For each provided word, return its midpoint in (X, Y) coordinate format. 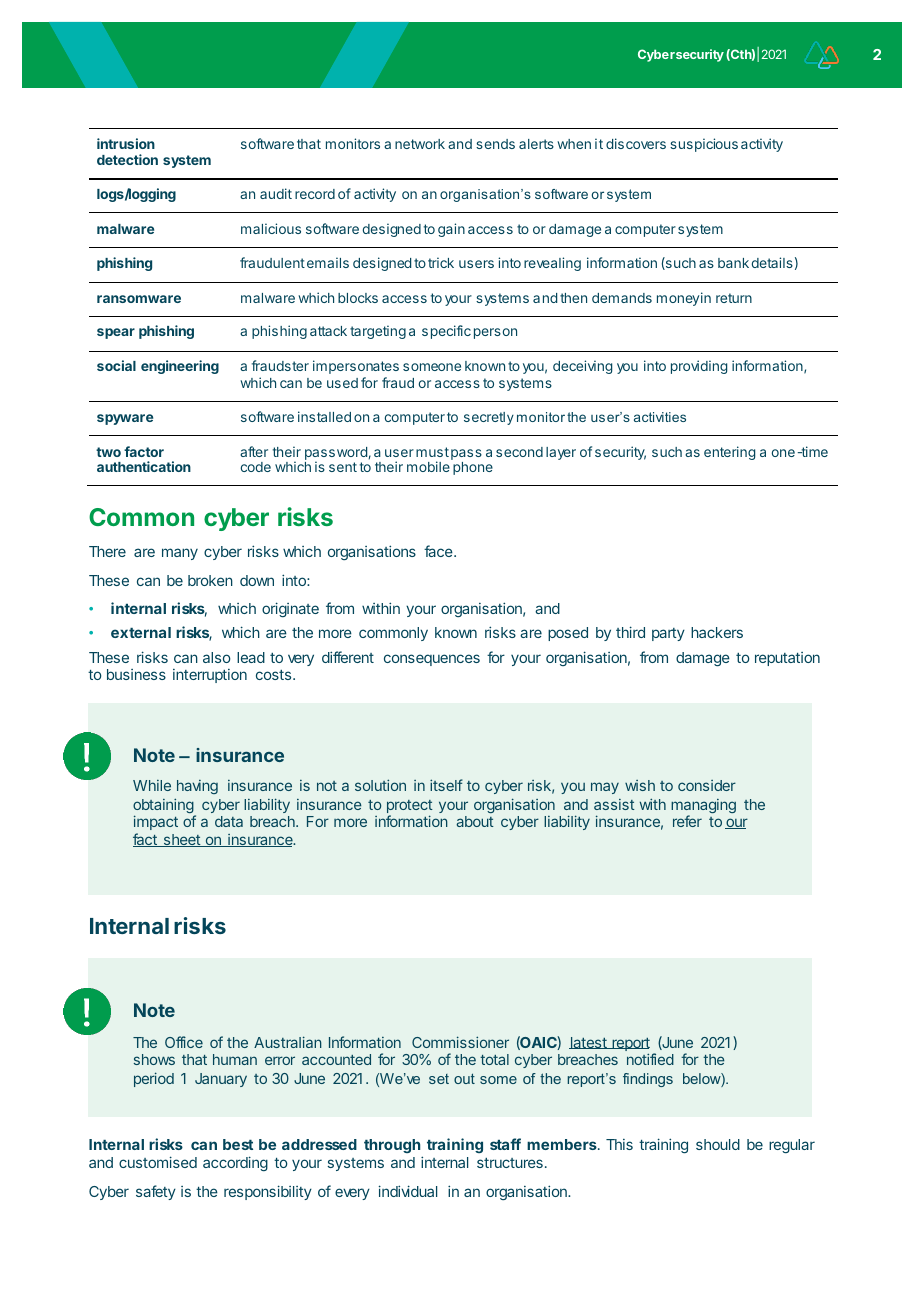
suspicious (704, 145)
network (420, 144)
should (718, 1144)
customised (158, 1162)
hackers (717, 632)
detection (127, 159)
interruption (210, 676)
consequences (432, 660)
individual (408, 1191)
